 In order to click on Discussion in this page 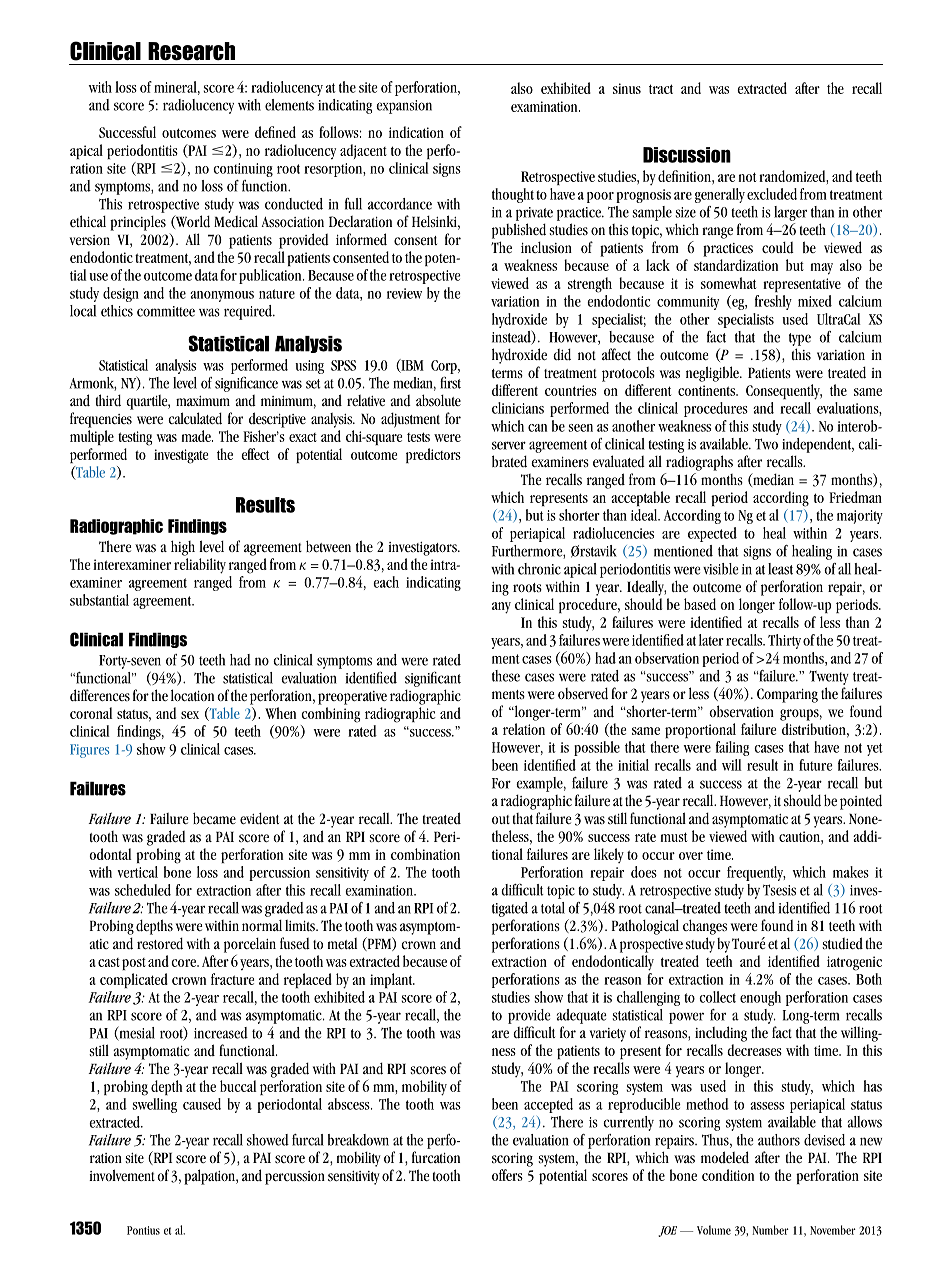, I will do `click(687, 155)`.
